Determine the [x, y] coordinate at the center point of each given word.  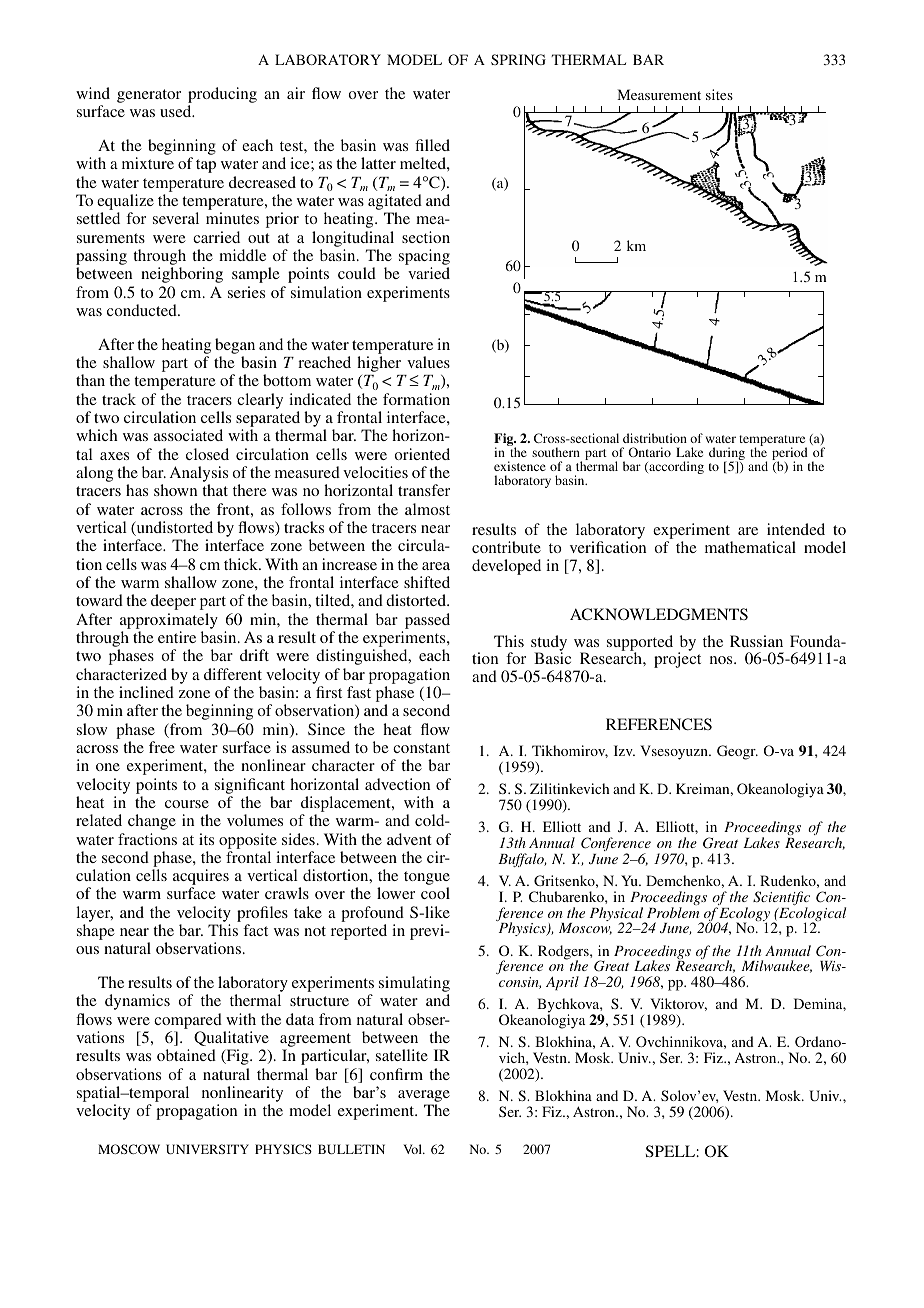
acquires [201, 878]
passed [427, 621]
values [428, 362]
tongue [427, 879]
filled [432, 145]
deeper [173, 602]
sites [719, 94]
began [235, 346]
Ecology [745, 915]
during [727, 455]
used [177, 111]
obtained [186, 1055]
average [424, 1097]
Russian [756, 641]
